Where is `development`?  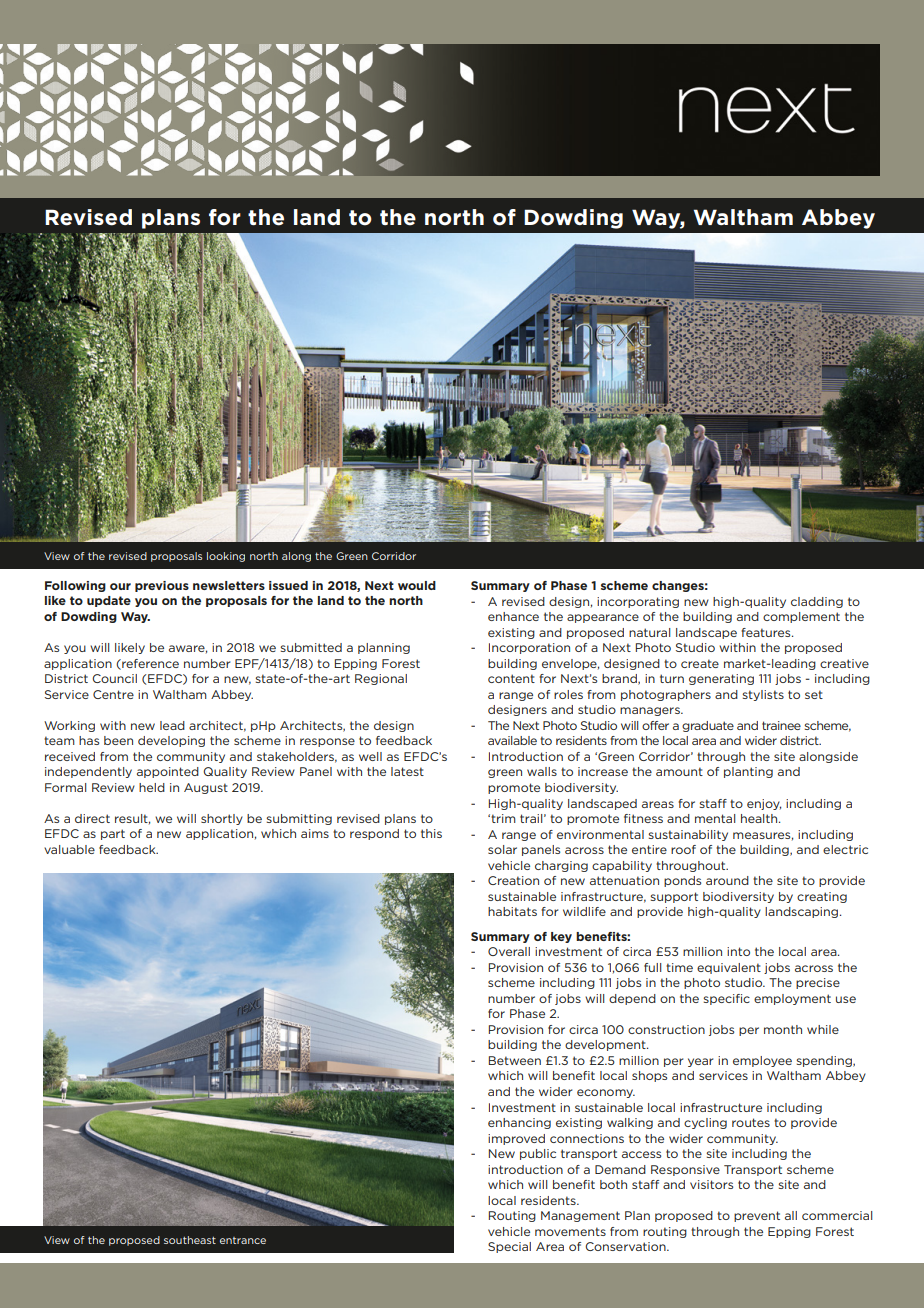 development is located at coordinates (606, 1045).
